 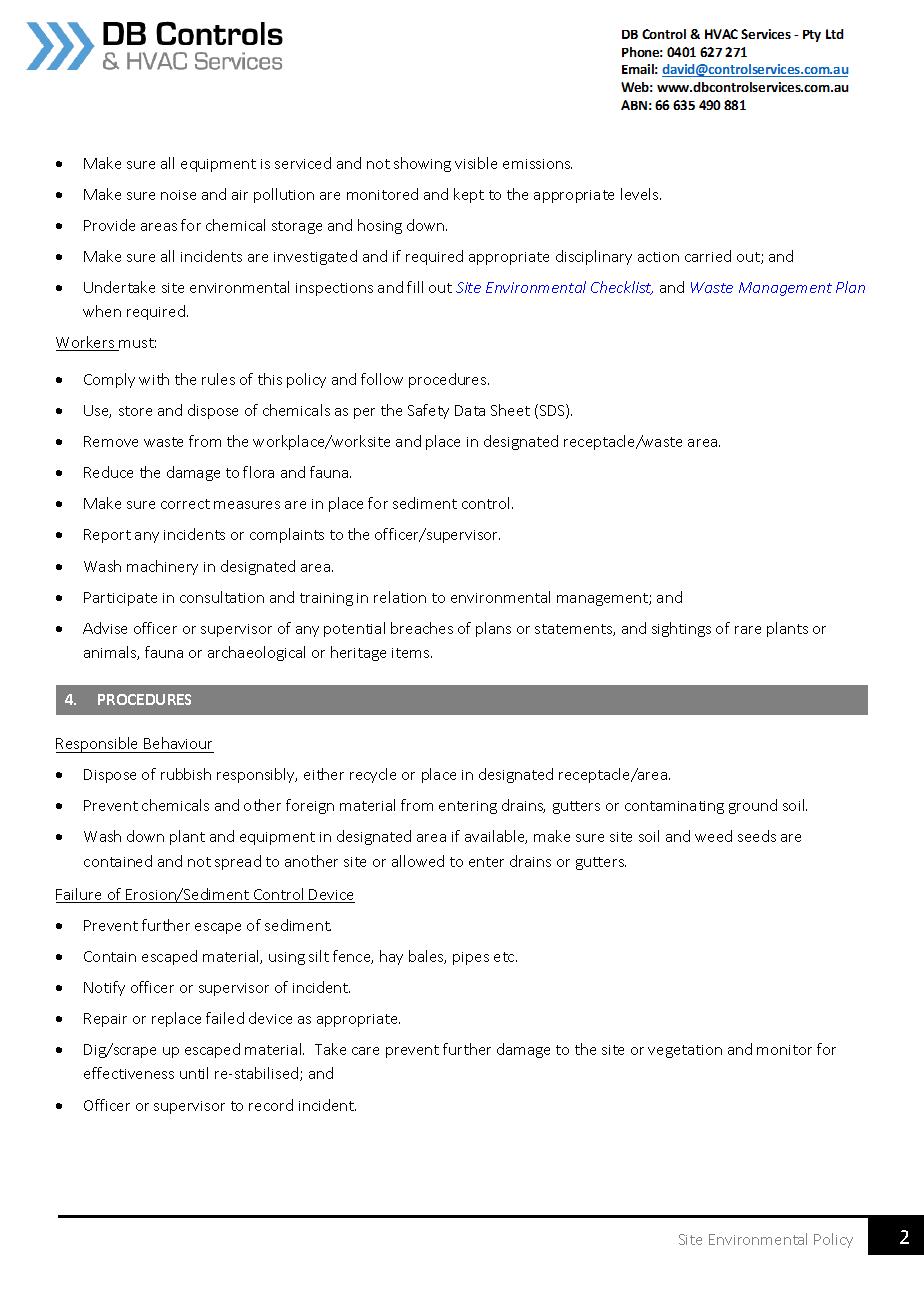 What do you see at coordinates (185, 504) in the screenshot?
I see `correct` at bounding box center [185, 504].
